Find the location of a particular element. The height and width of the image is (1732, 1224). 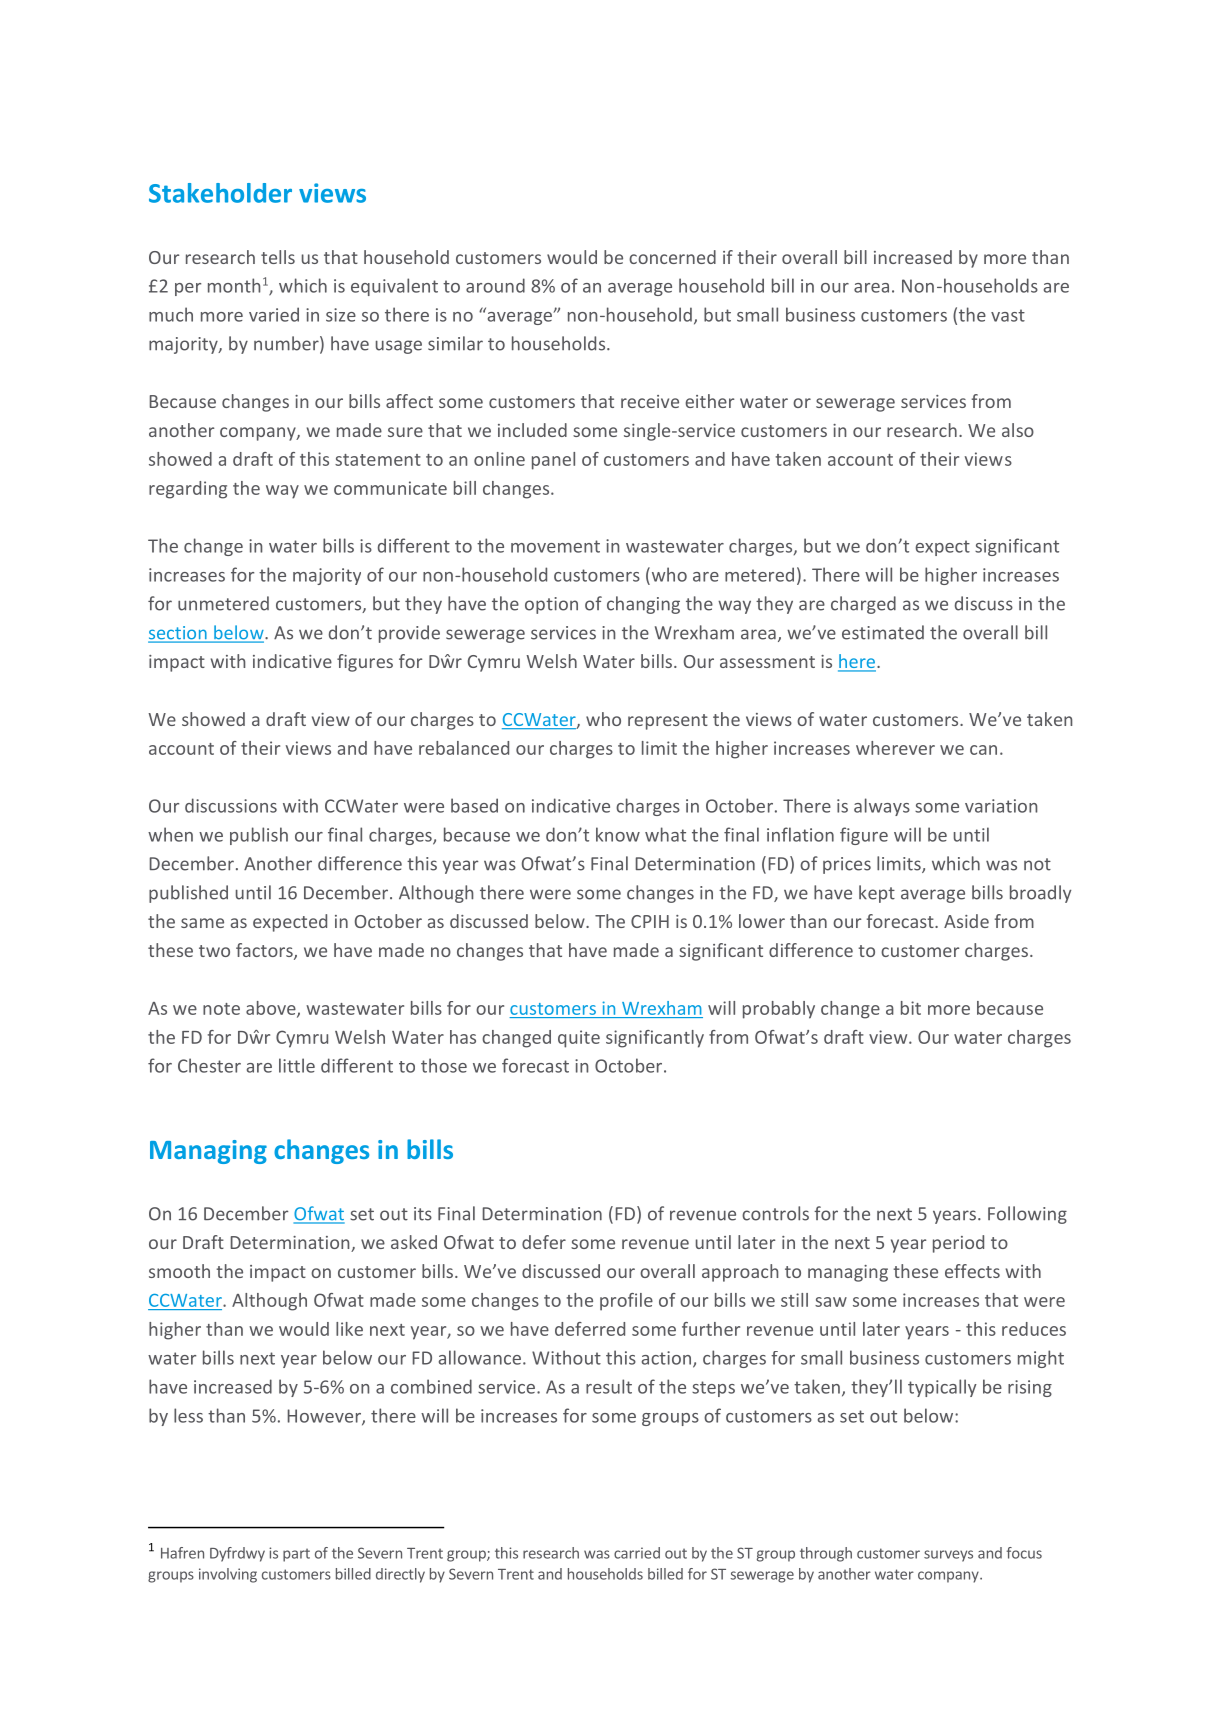

Aside is located at coordinates (966, 921).
